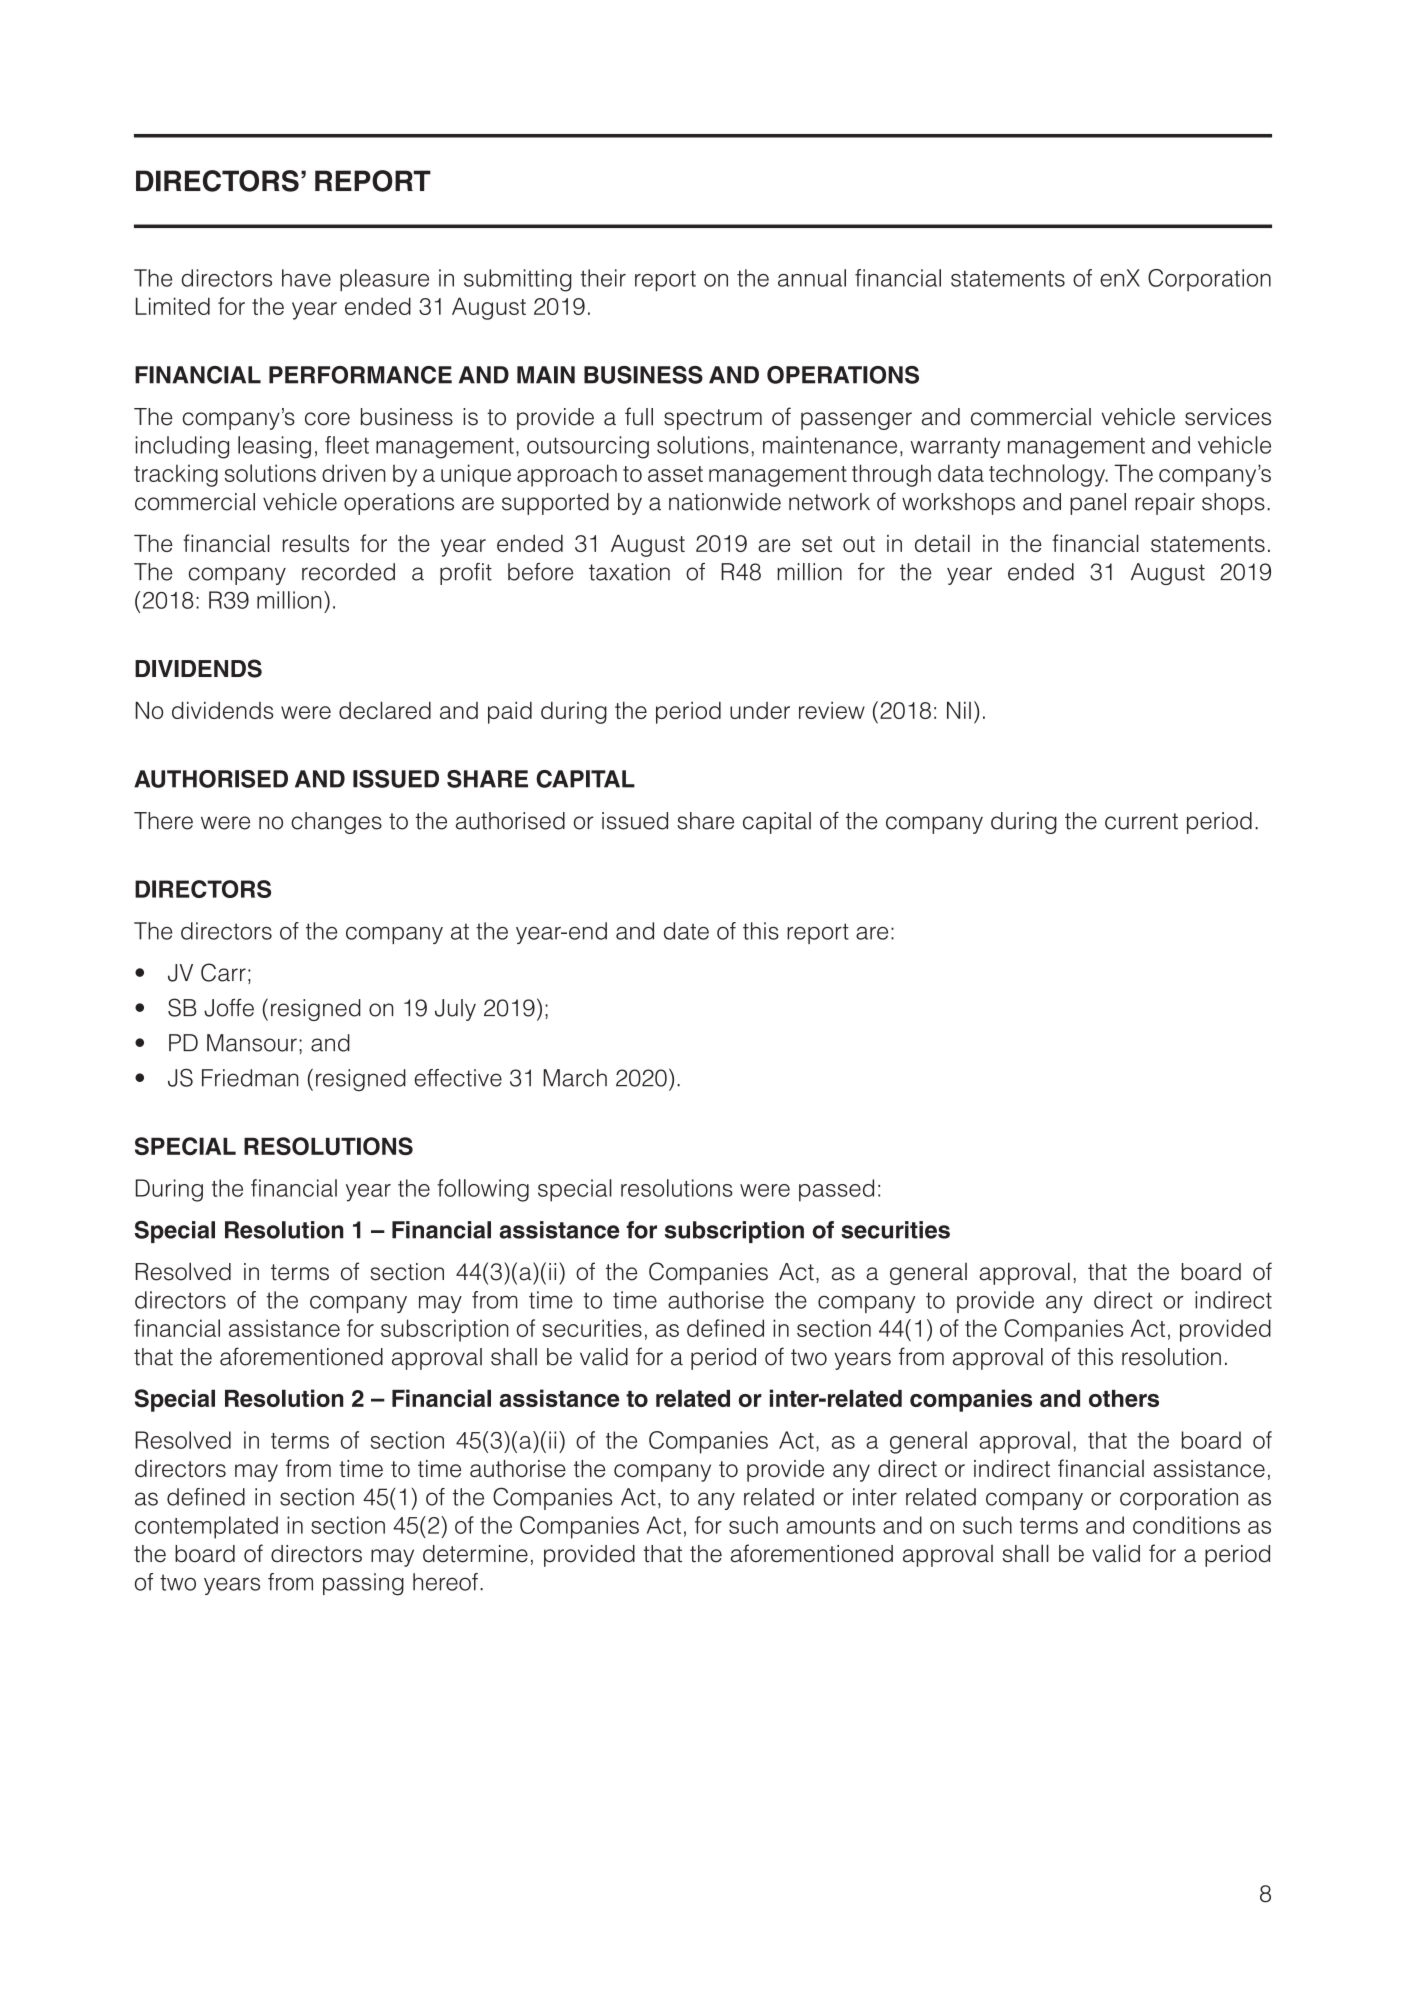 This screenshot has height=1989, width=1406. Describe the element at coordinates (306, 278) in the screenshot. I see `have` at that location.
